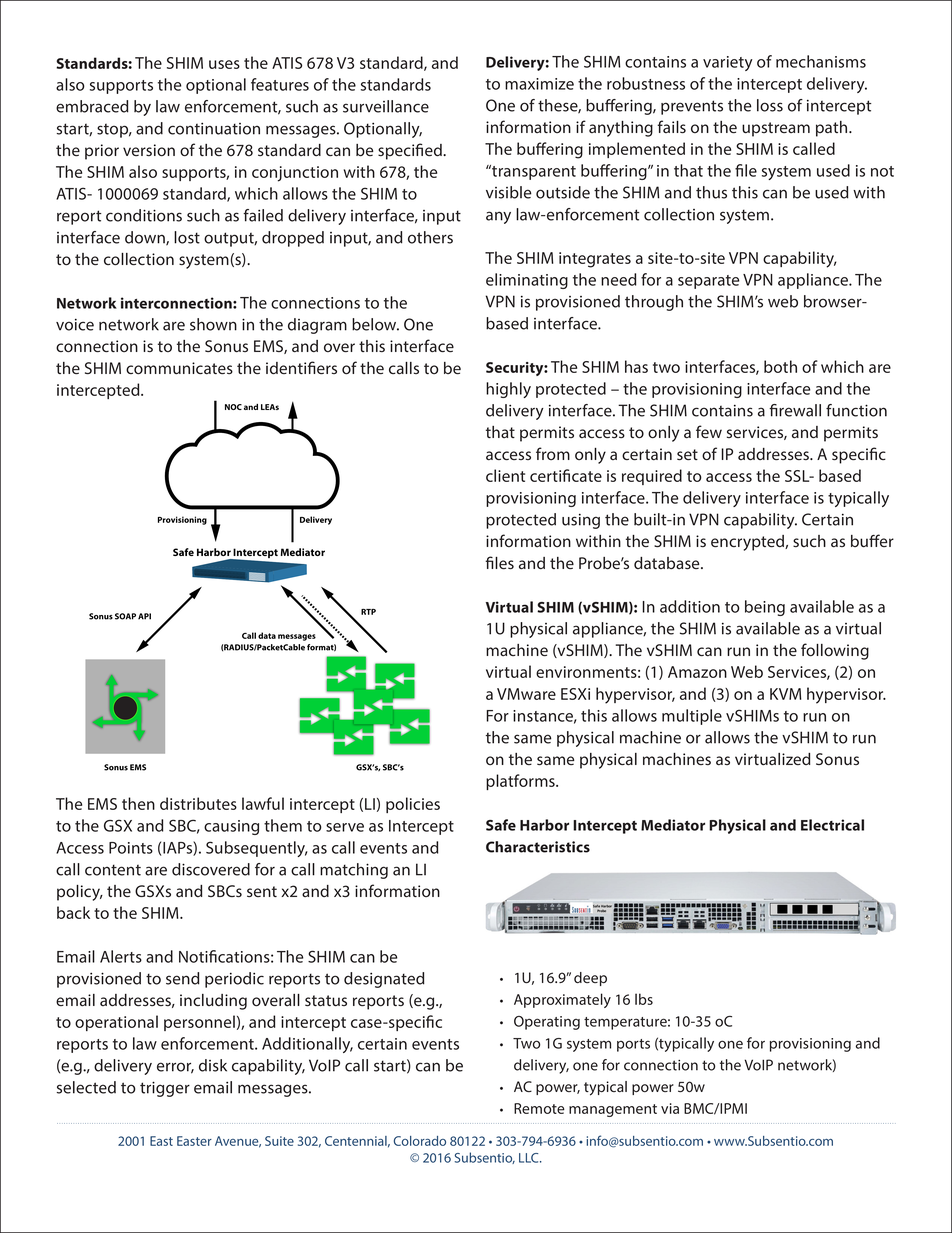 The image size is (952, 1233). Describe the element at coordinates (832, 825) in the image. I see `Electrical` at that location.
